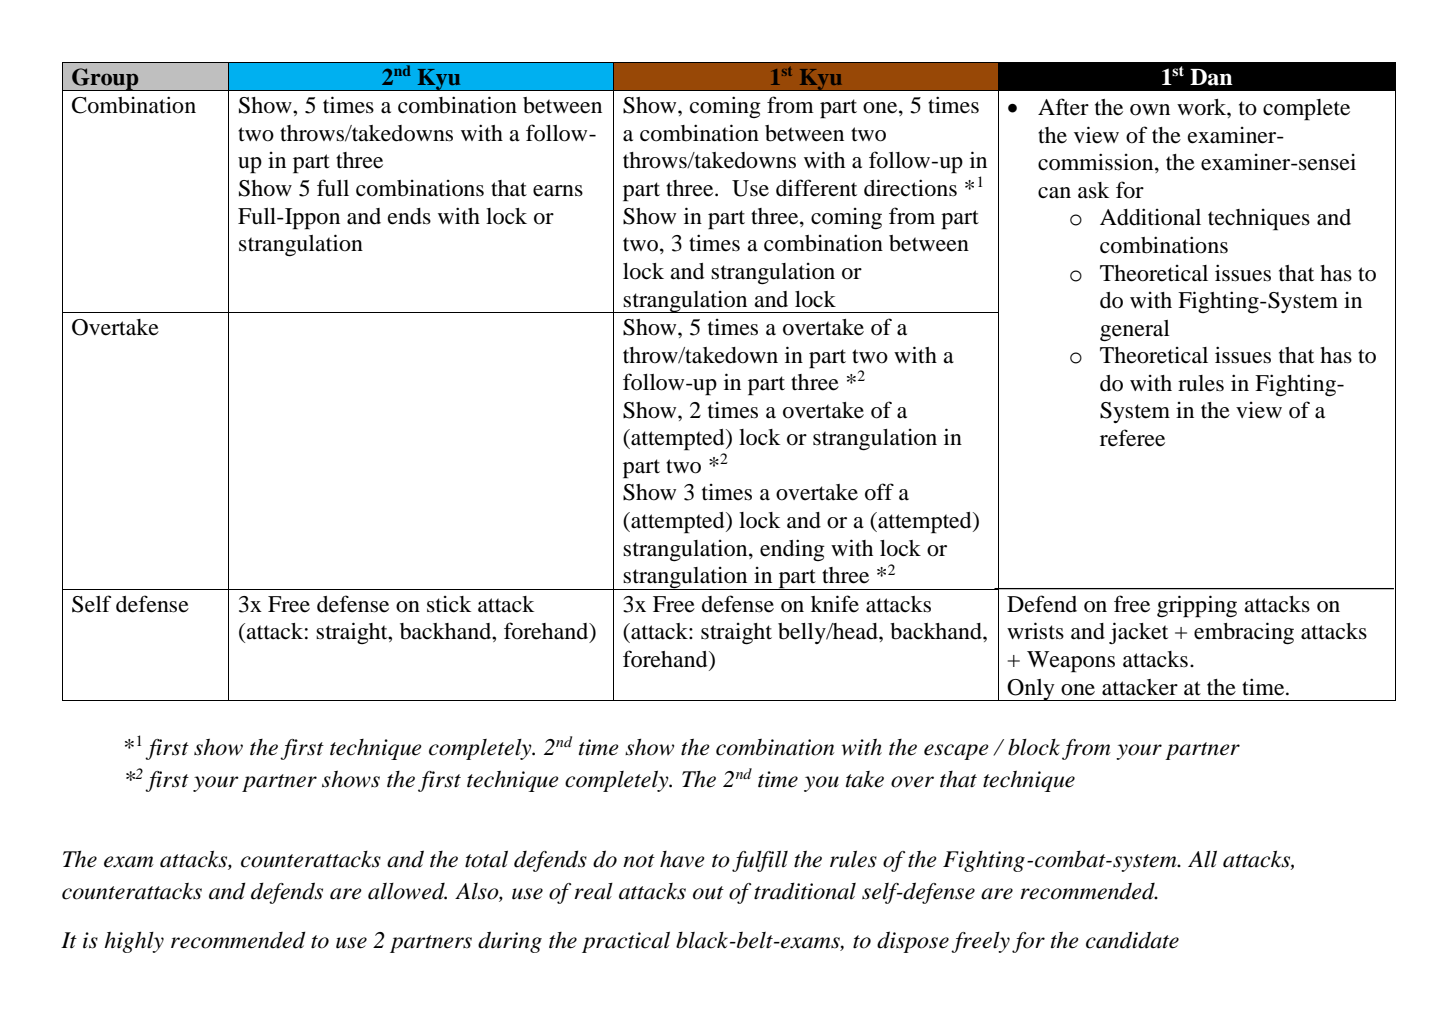 This page has width=1443, height=1020. Describe the element at coordinates (792, 550) in the page. I see `ending` at that location.
